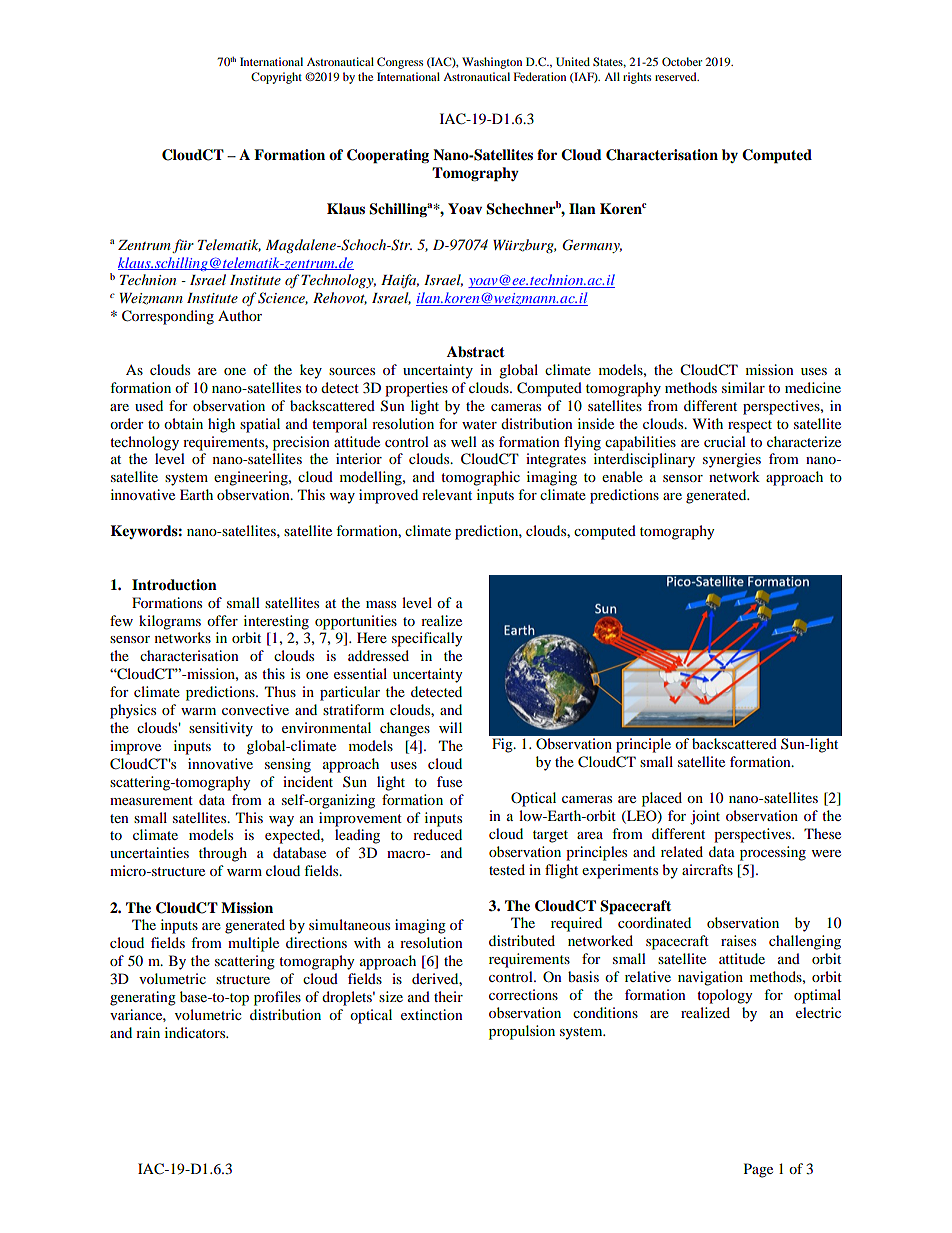  What do you see at coordinates (507, 869) in the document?
I see `tested` at bounding box center [507, 869].
